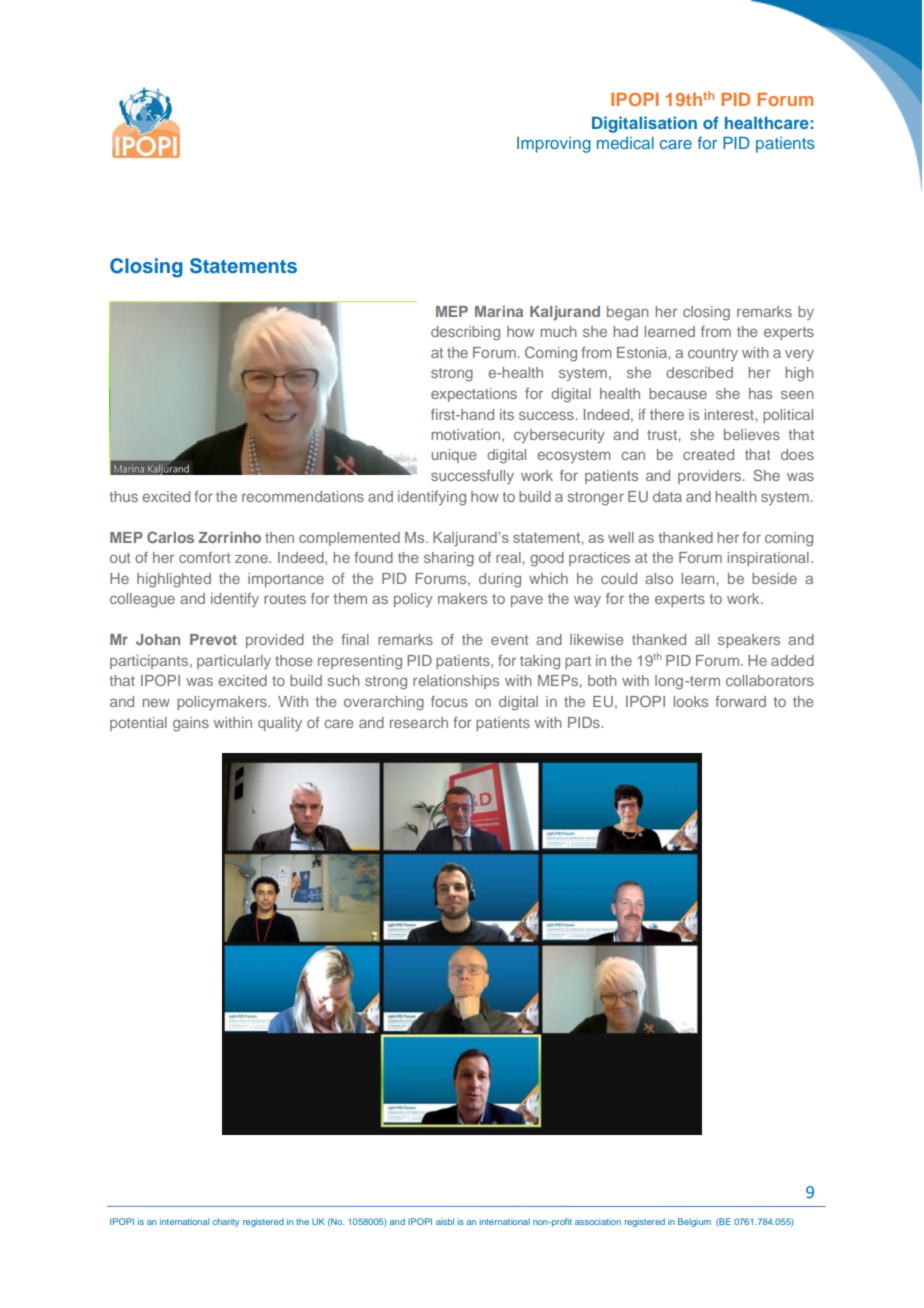  Describe the element at coordinates (554, 145) in the page. I see `Improving` at that location.
